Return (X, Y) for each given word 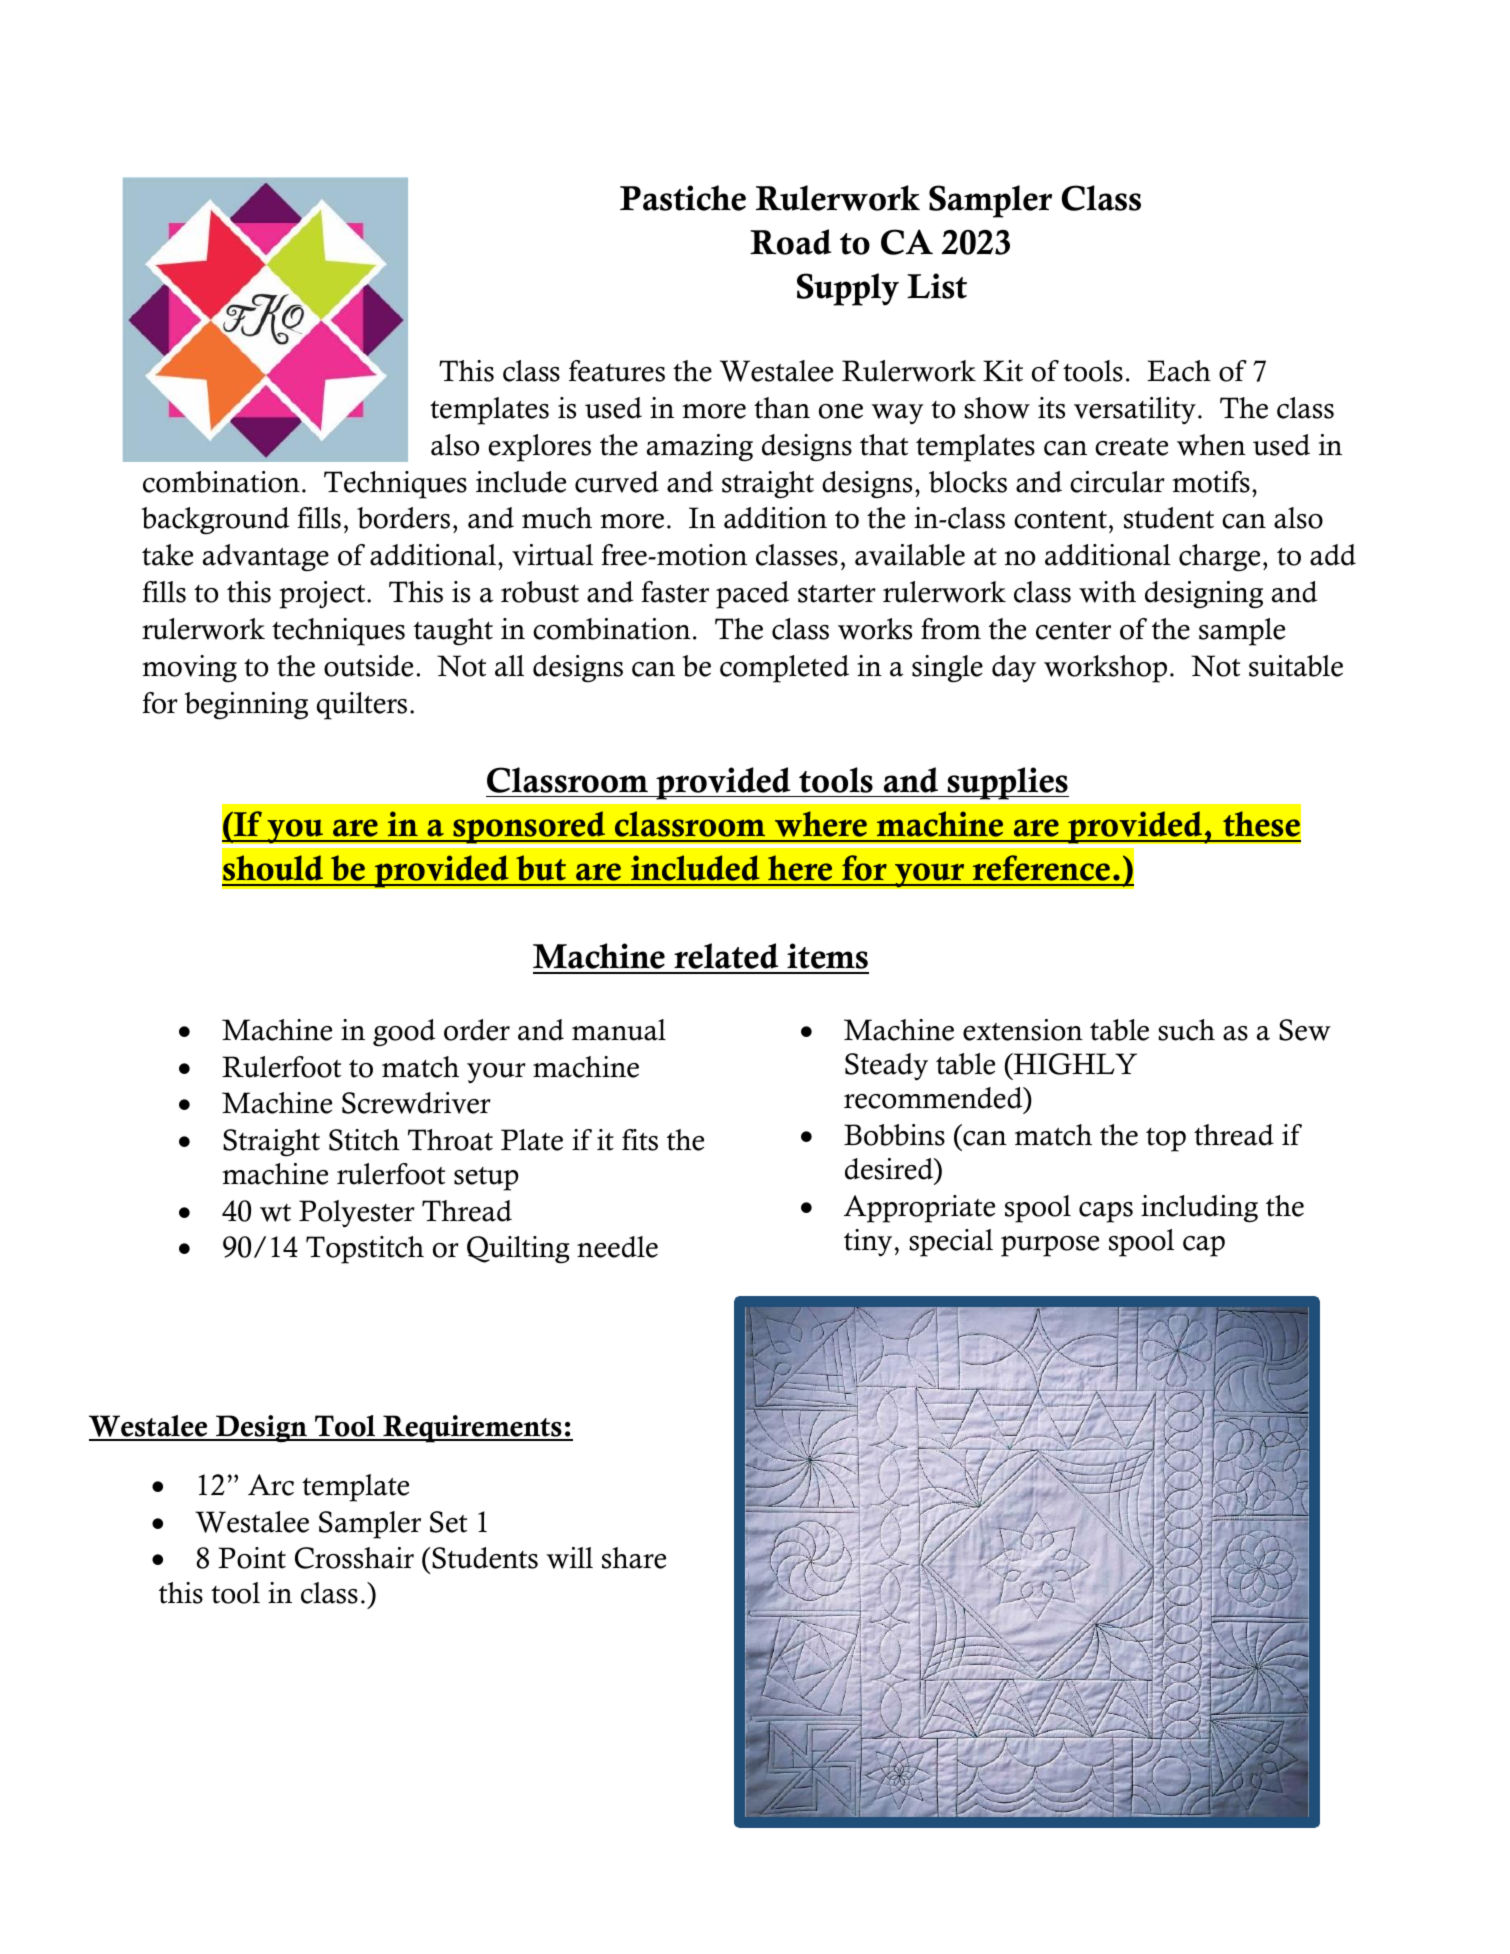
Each (1179, 371)
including (1199, 1209)
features (617, 371)
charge (1219, 558)
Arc (271, 1485)
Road (790, 242)
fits (640, 1140)
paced (752, 595)
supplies (1007, 783)
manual (619, 1030)
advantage (266, 558)
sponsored (529, 829)
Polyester (357, 1213)
